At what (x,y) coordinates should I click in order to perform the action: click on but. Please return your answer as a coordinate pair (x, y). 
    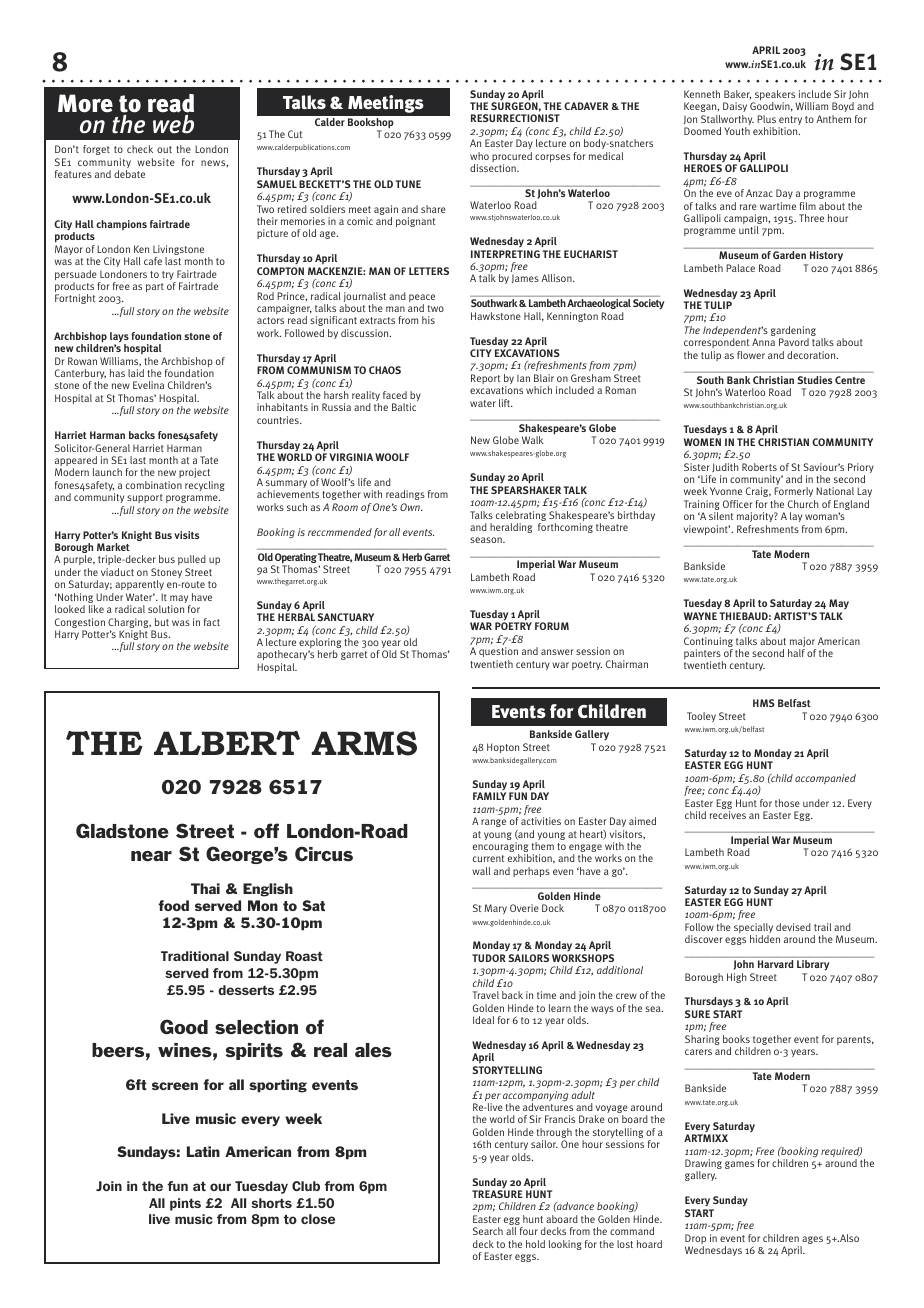
    Looking at the image, I should click on (162, 622).
